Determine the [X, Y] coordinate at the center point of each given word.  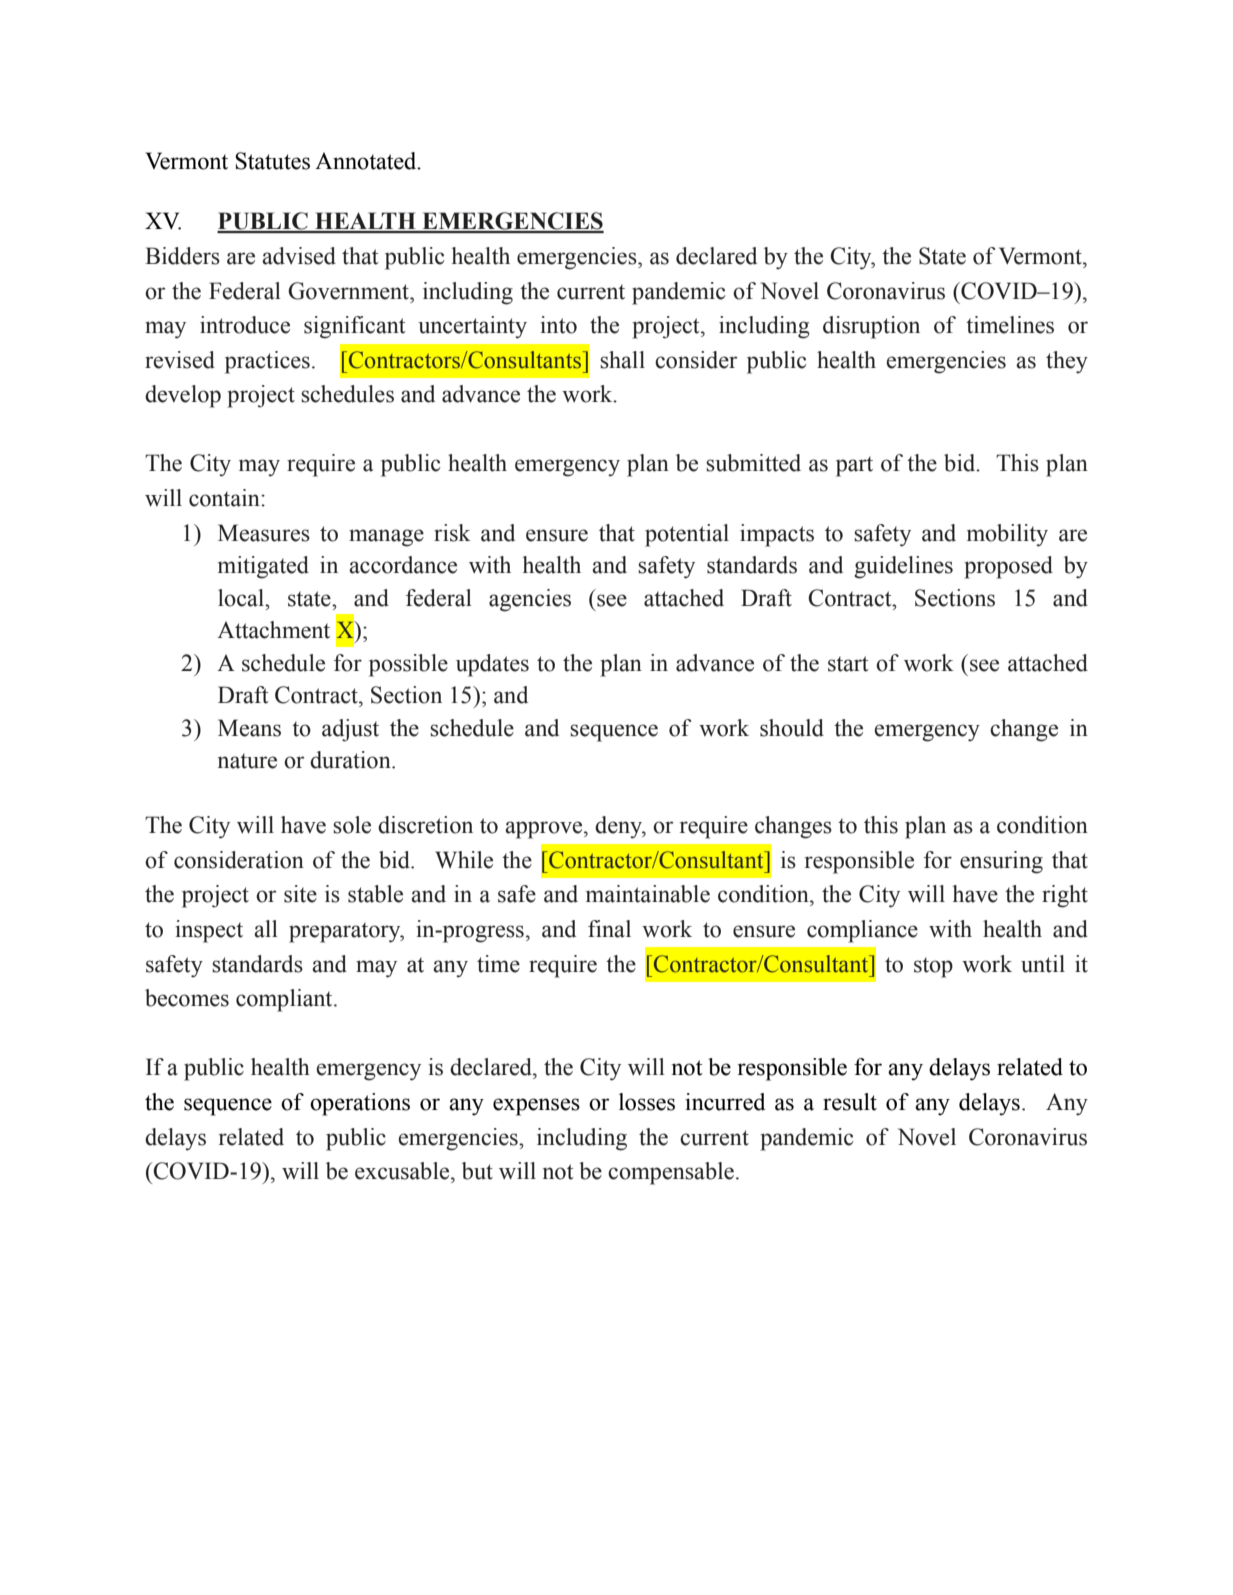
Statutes [272, 161]
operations [360, 1104]
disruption [871, 327]
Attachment [273, 630]
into [558, 325]
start [848, 664]
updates [492, 665]
